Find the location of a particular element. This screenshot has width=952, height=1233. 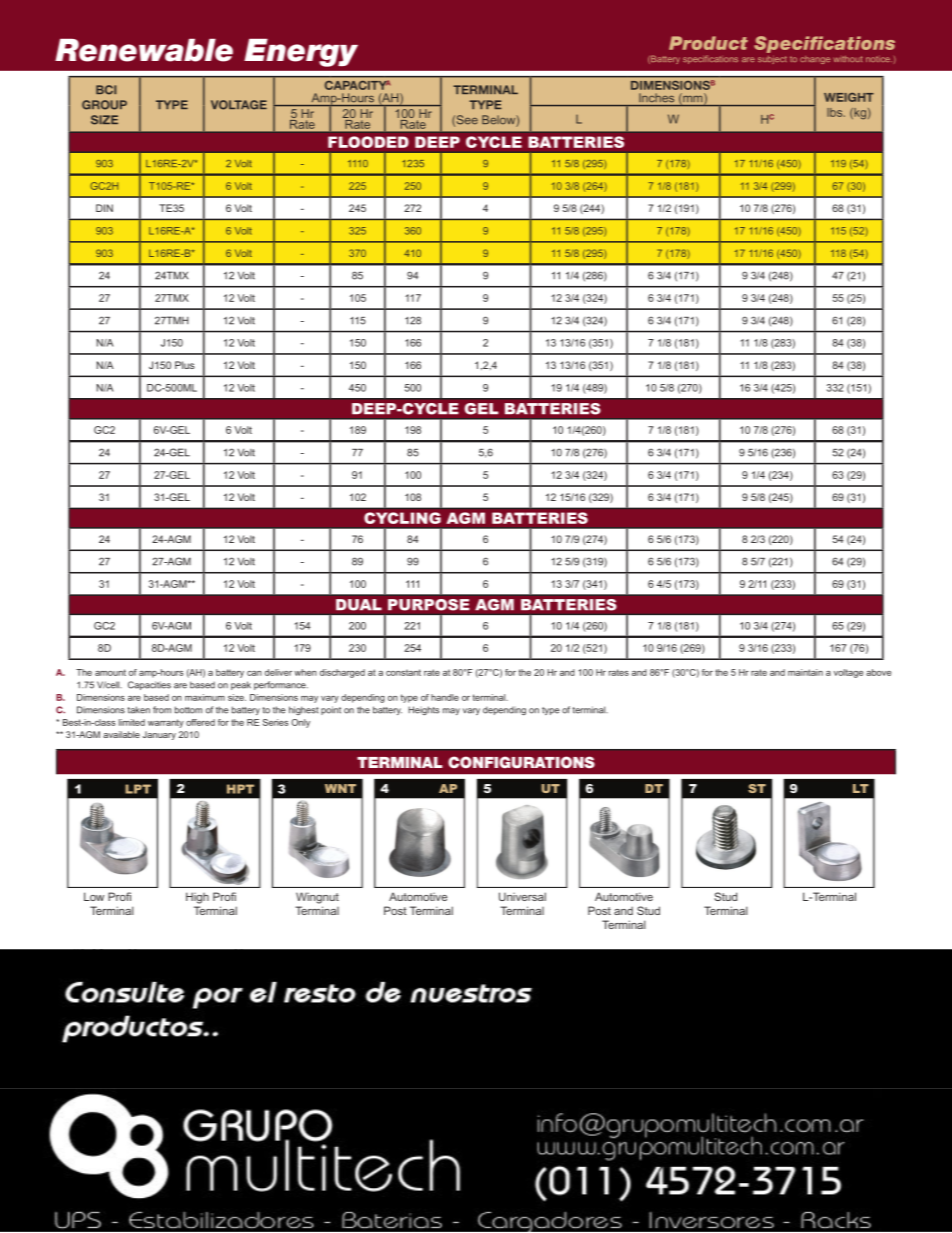

maintain is located at coordinates (805, 672).
